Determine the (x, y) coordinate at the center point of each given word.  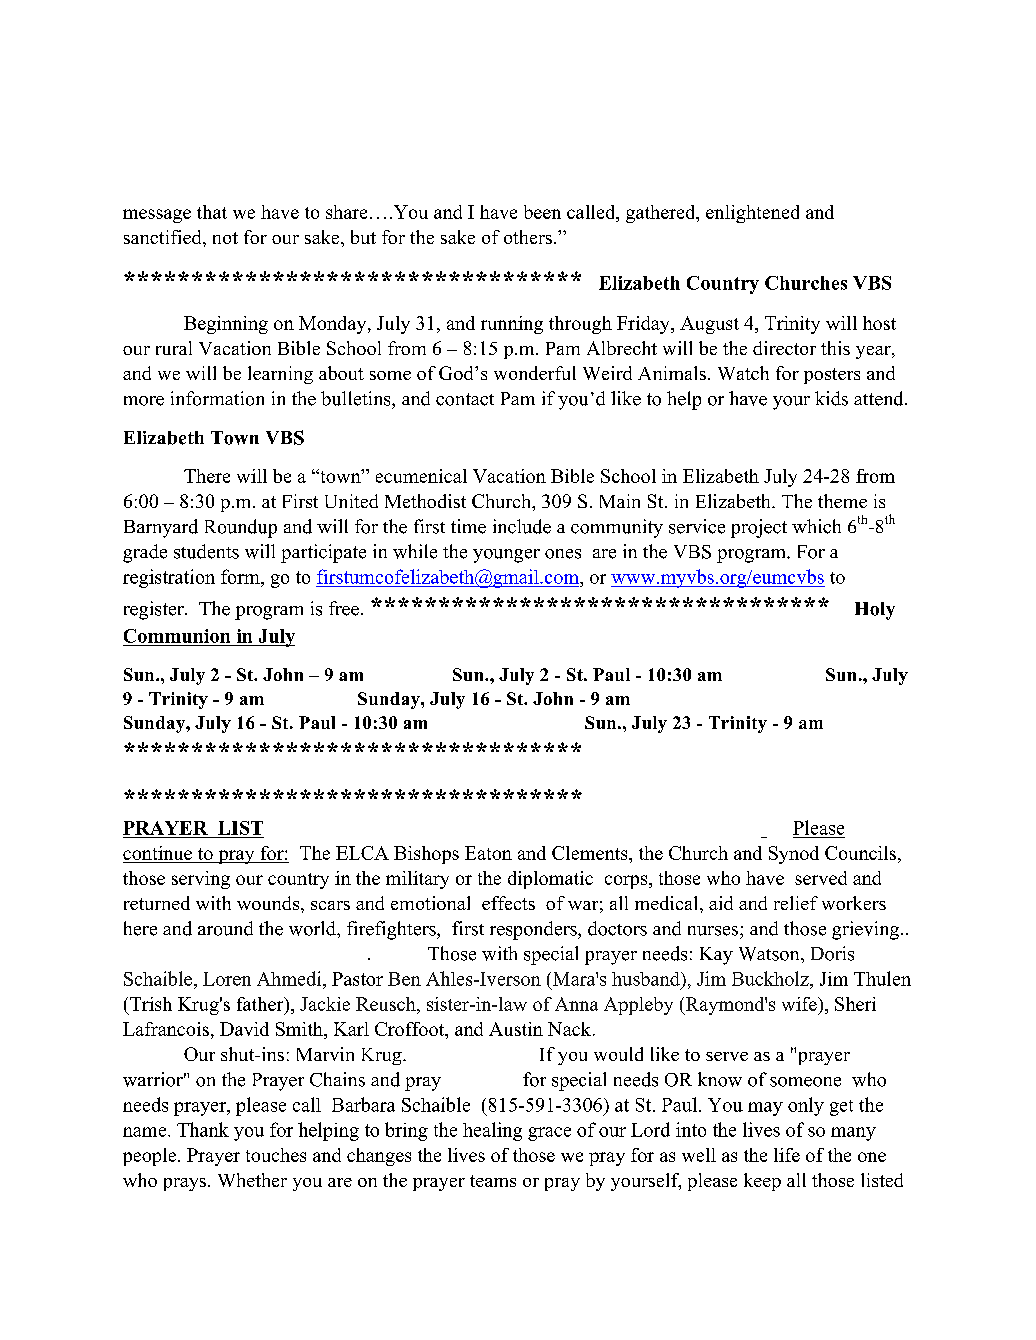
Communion (177, 636)
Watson (770, 954)
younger (506, 556)
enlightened (752, 214)
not (225, 238)
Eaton (488, 853)
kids (831, 398)
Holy (875, 611)
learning (280, 375)
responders (534, 930)
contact (465, 399)
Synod (794, 855)
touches (276, 1155)
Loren (227, 979)
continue (157, 853)
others (528, 237)
